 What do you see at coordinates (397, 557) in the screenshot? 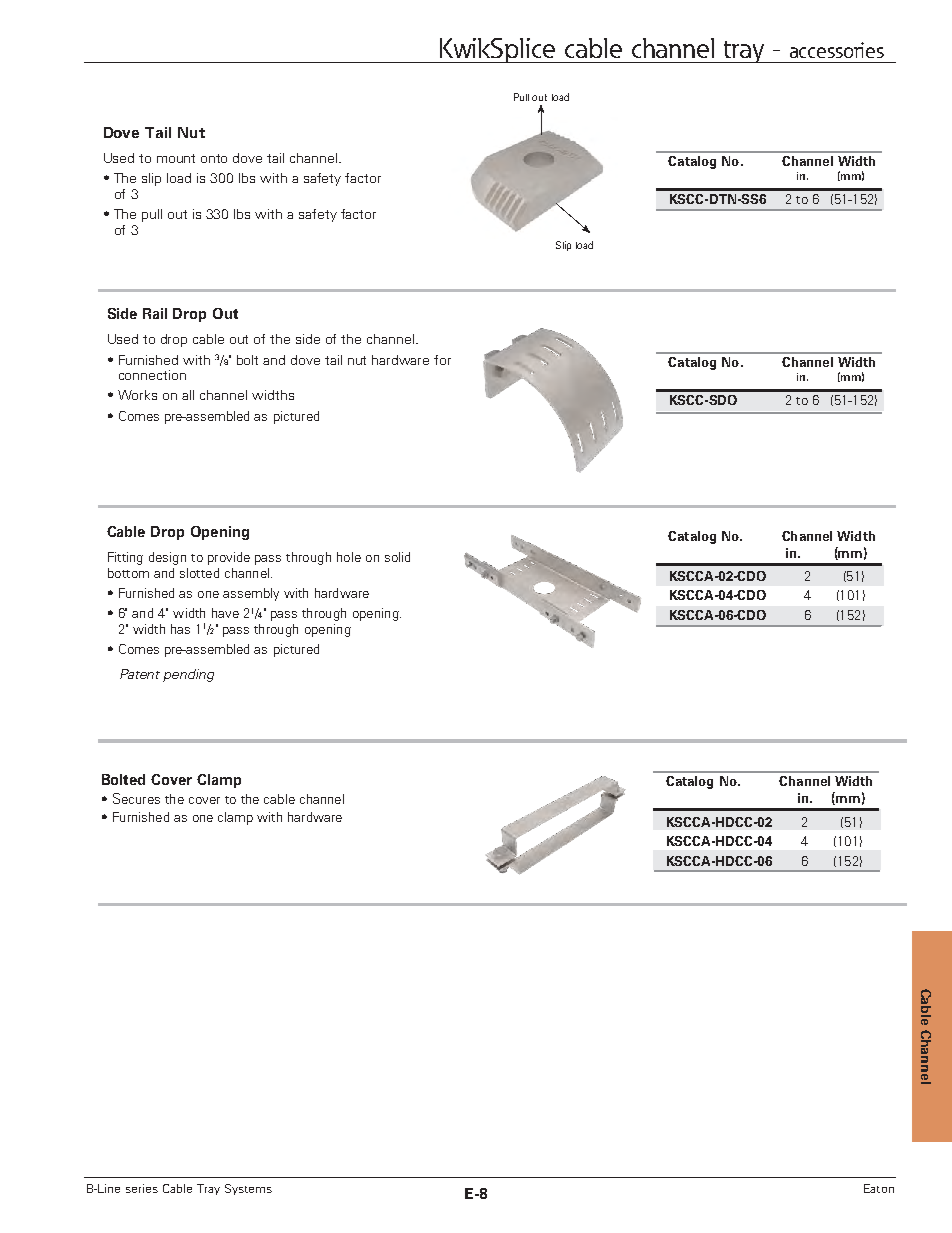
I see `solid` at bounding box center [397, 557].
